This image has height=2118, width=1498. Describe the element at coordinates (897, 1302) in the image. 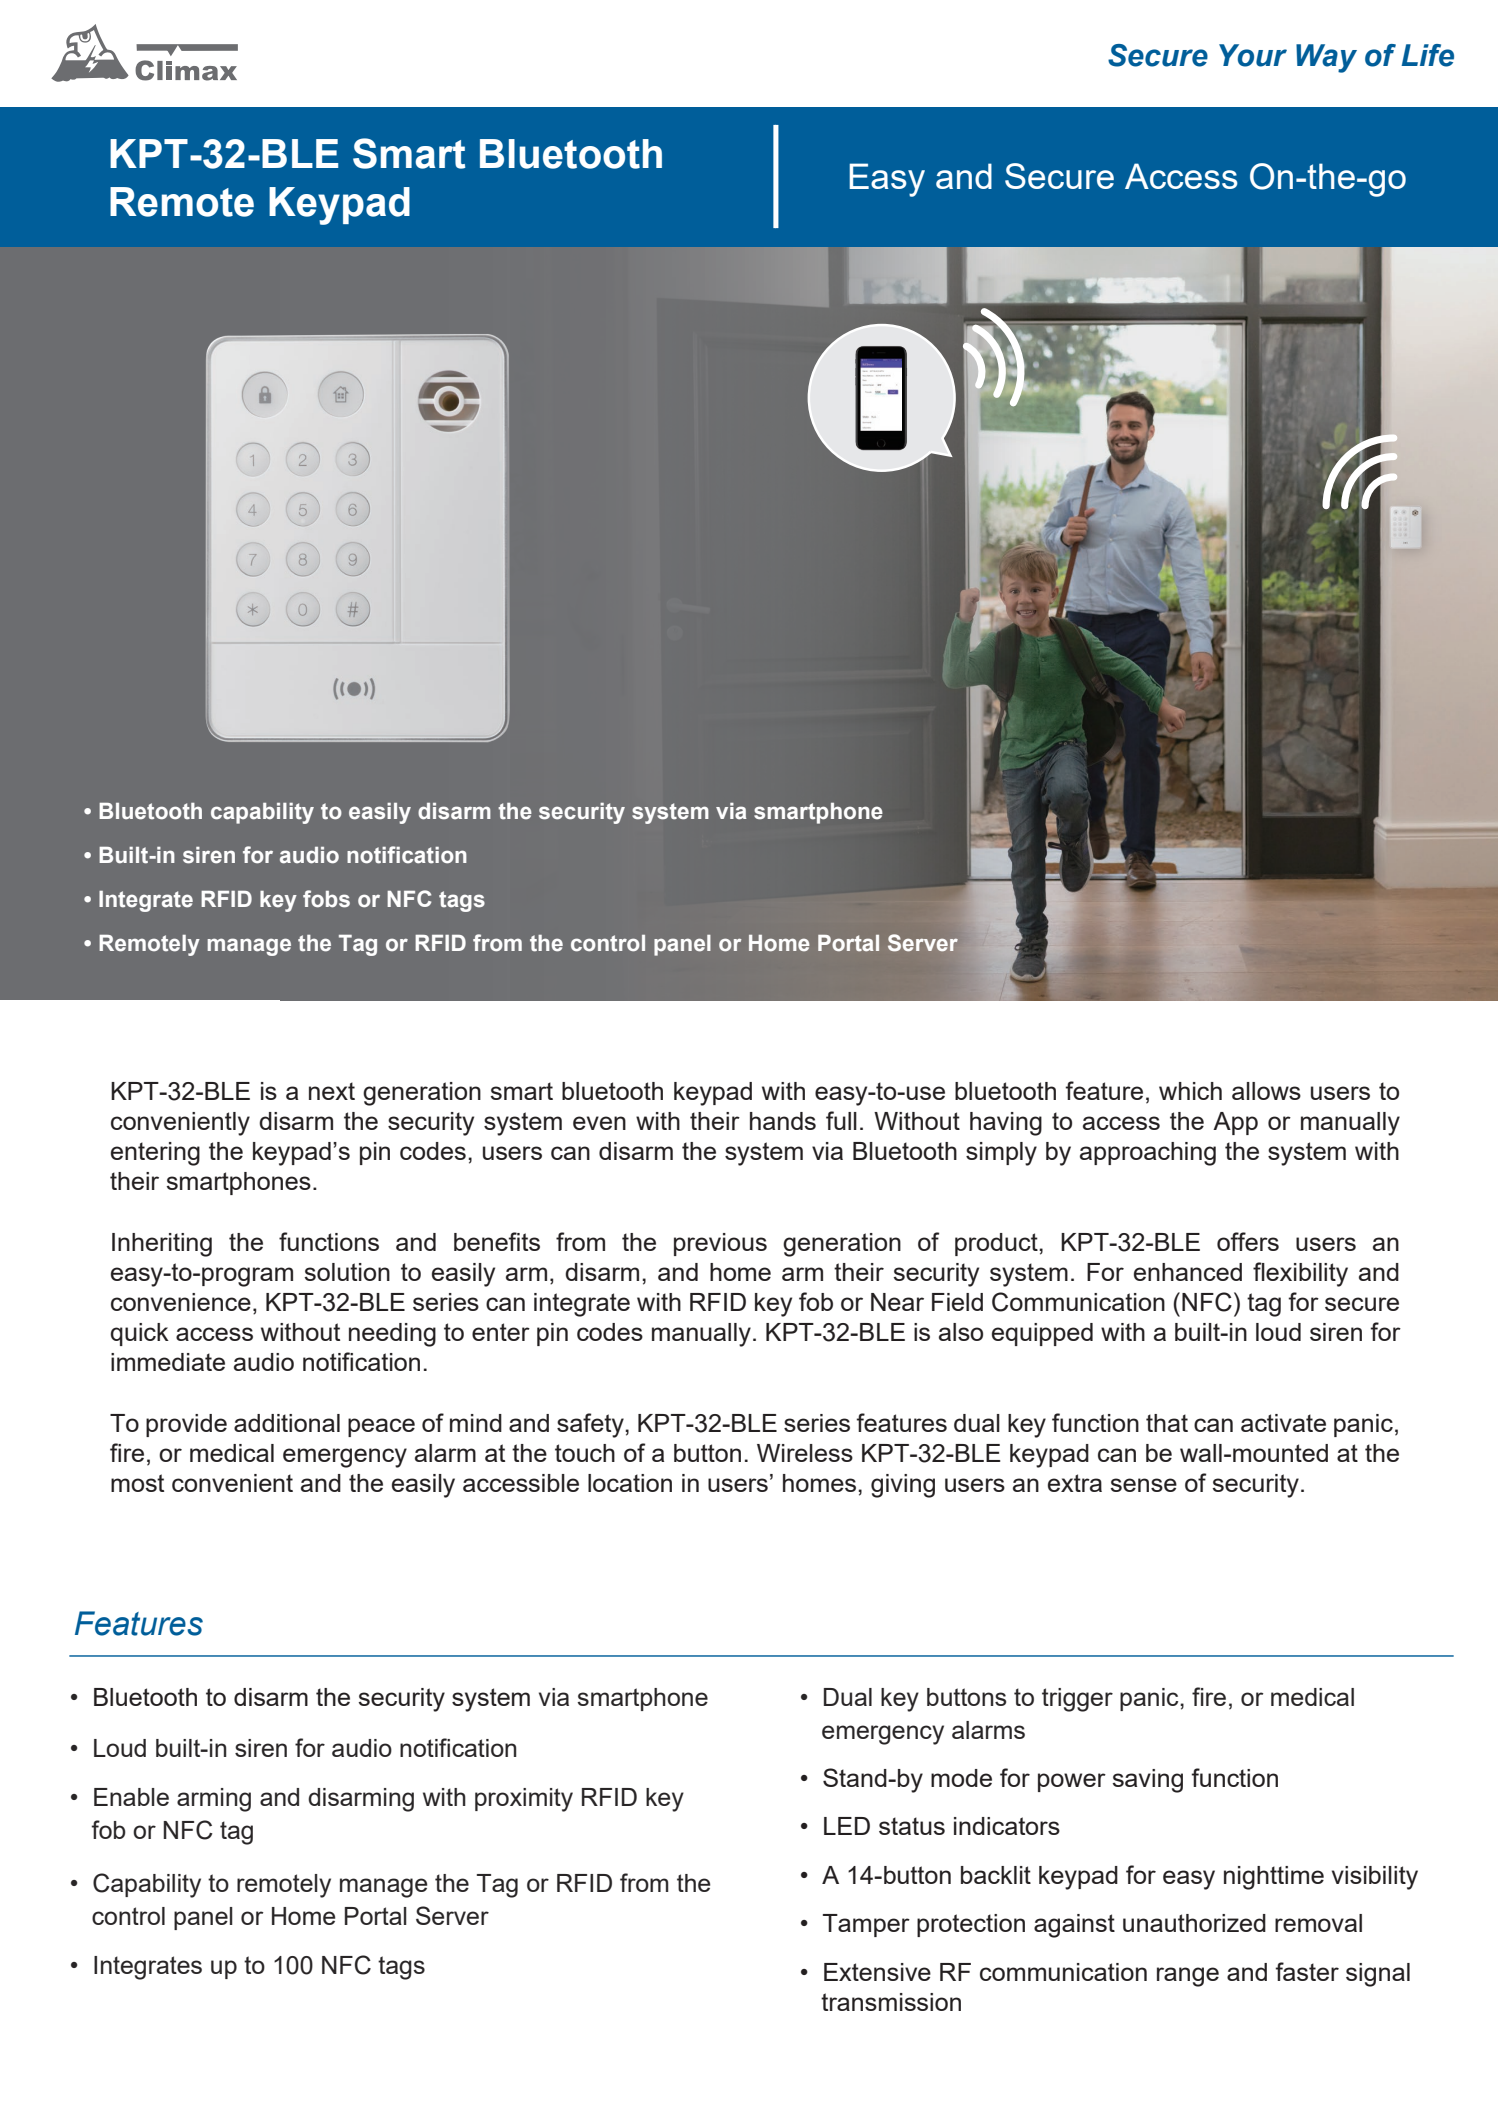

I see `Near` at that location.
